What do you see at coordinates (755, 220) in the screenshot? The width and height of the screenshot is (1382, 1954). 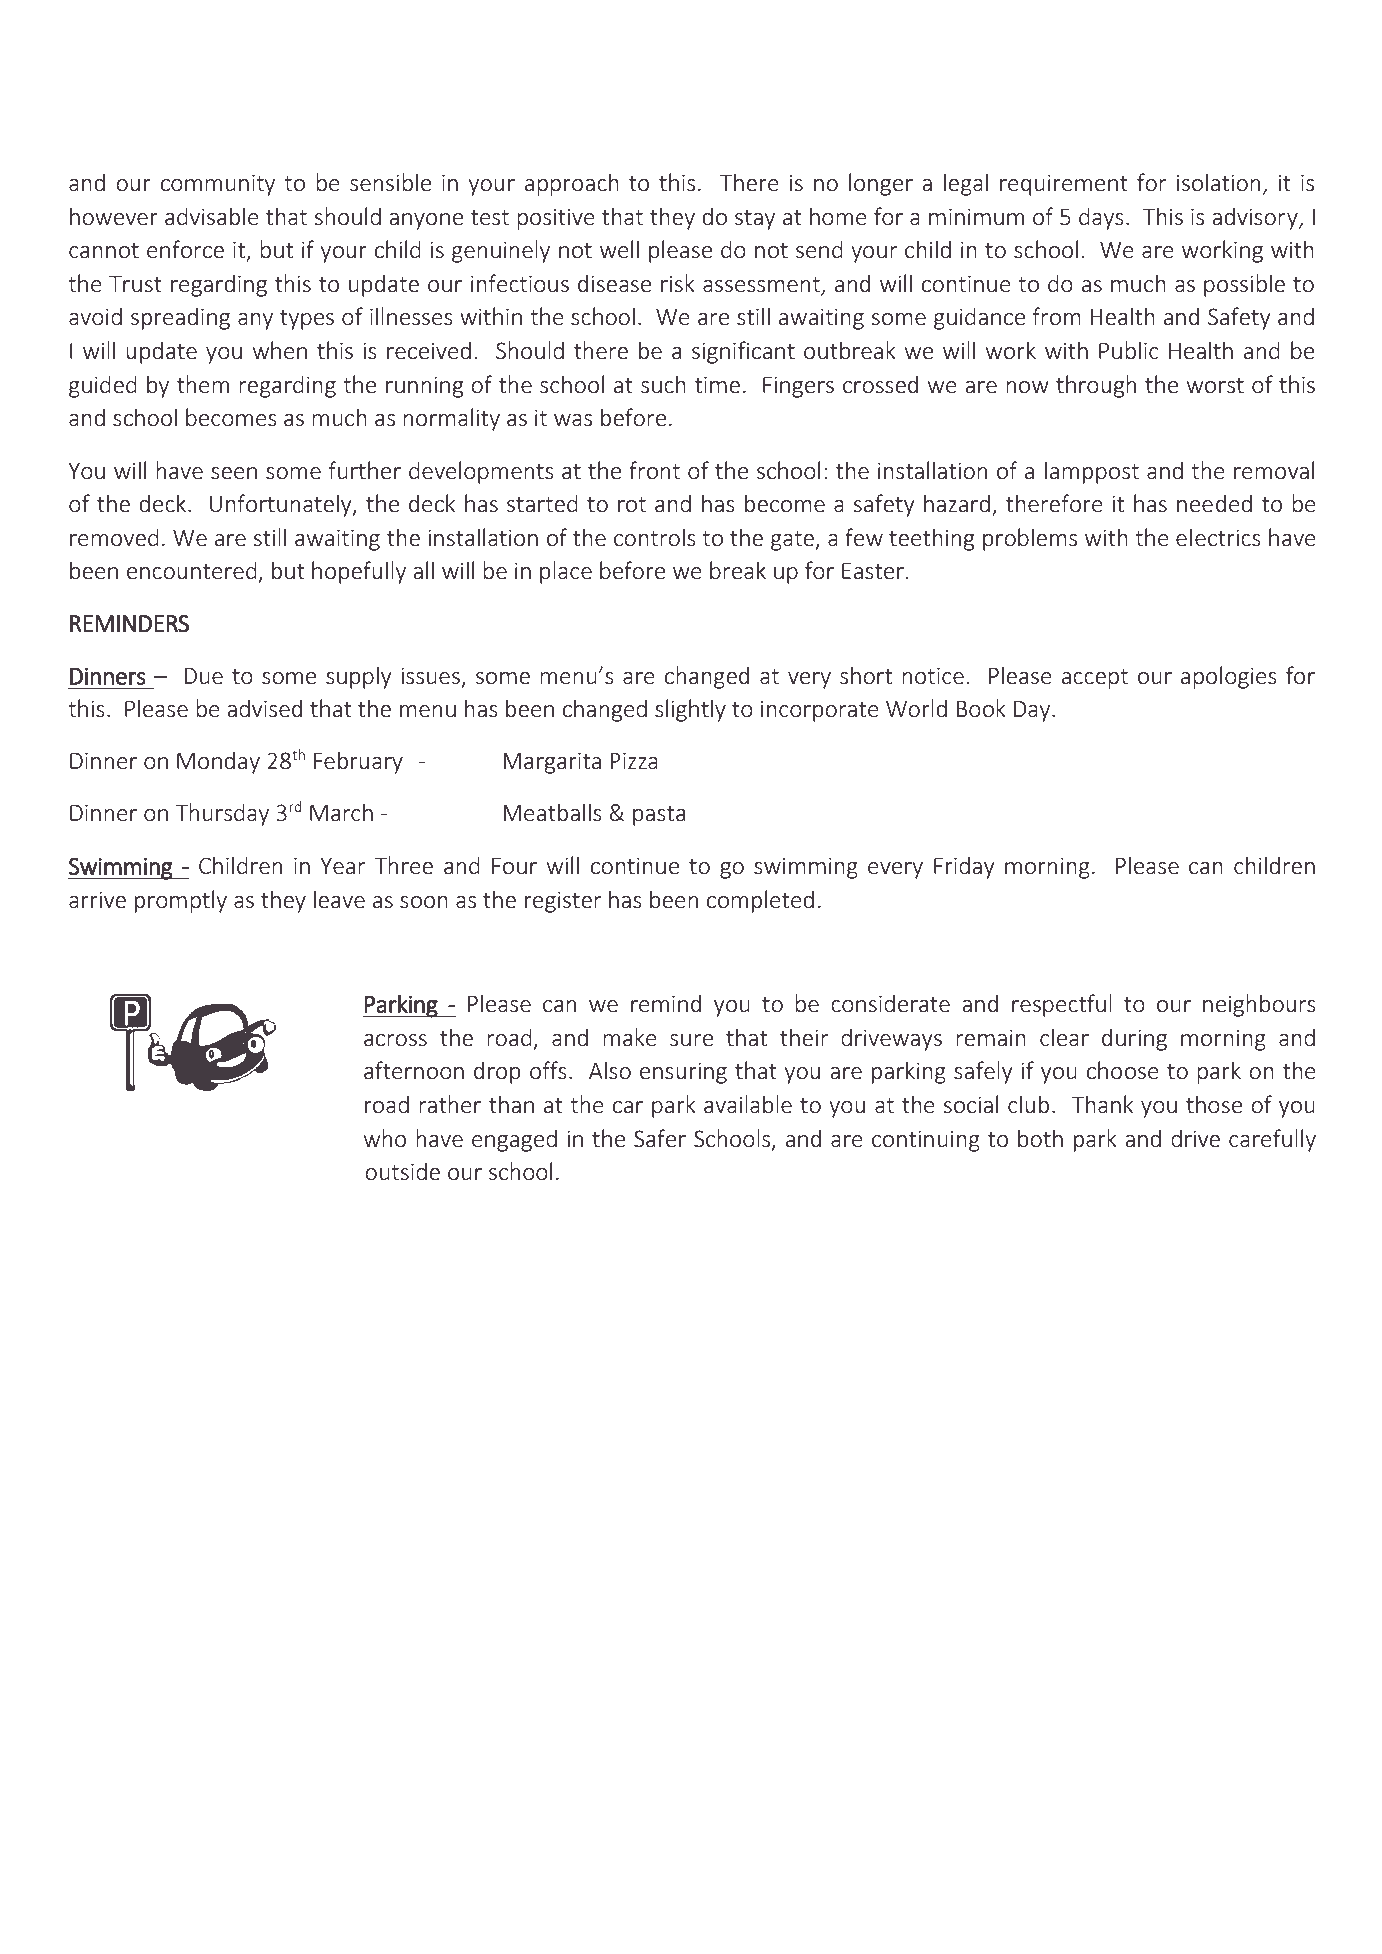 I see `stay` at bounding box center [755, 220].
